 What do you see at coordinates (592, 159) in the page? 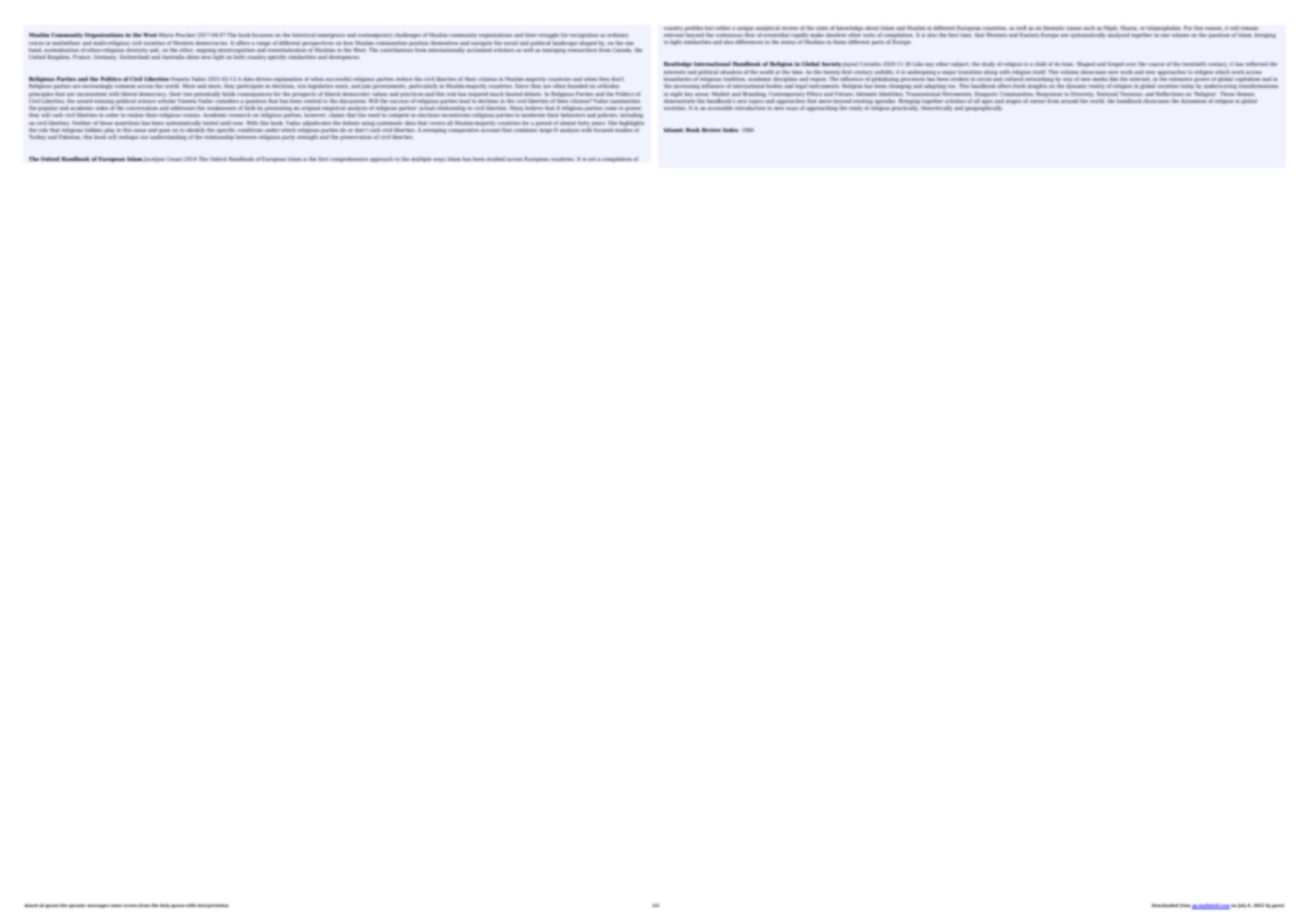
I see `not` at bounding box center [592, 159].
